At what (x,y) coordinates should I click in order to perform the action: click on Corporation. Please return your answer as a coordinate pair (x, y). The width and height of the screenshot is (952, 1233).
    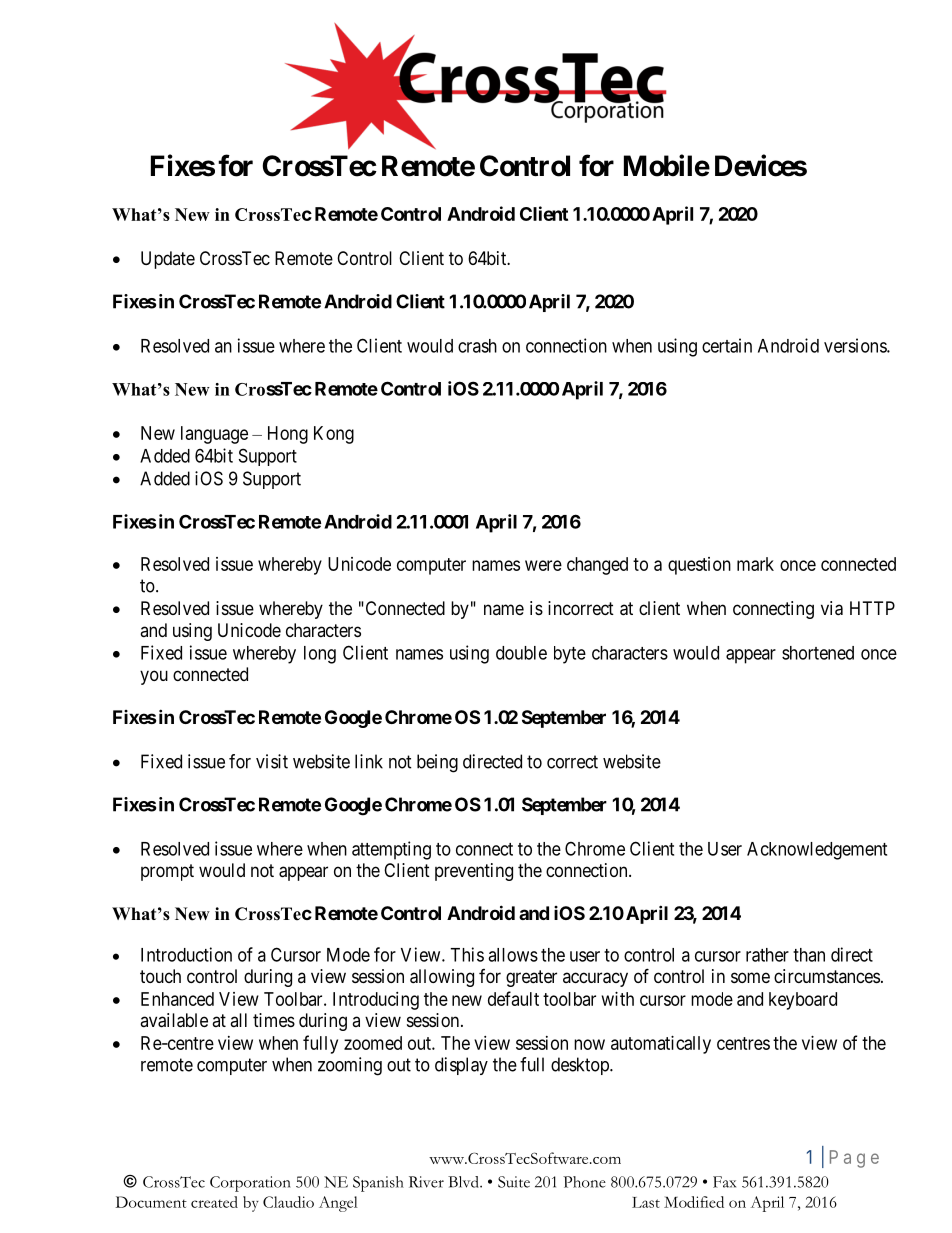
    Looking at the image, I should click on (250, 1184).
